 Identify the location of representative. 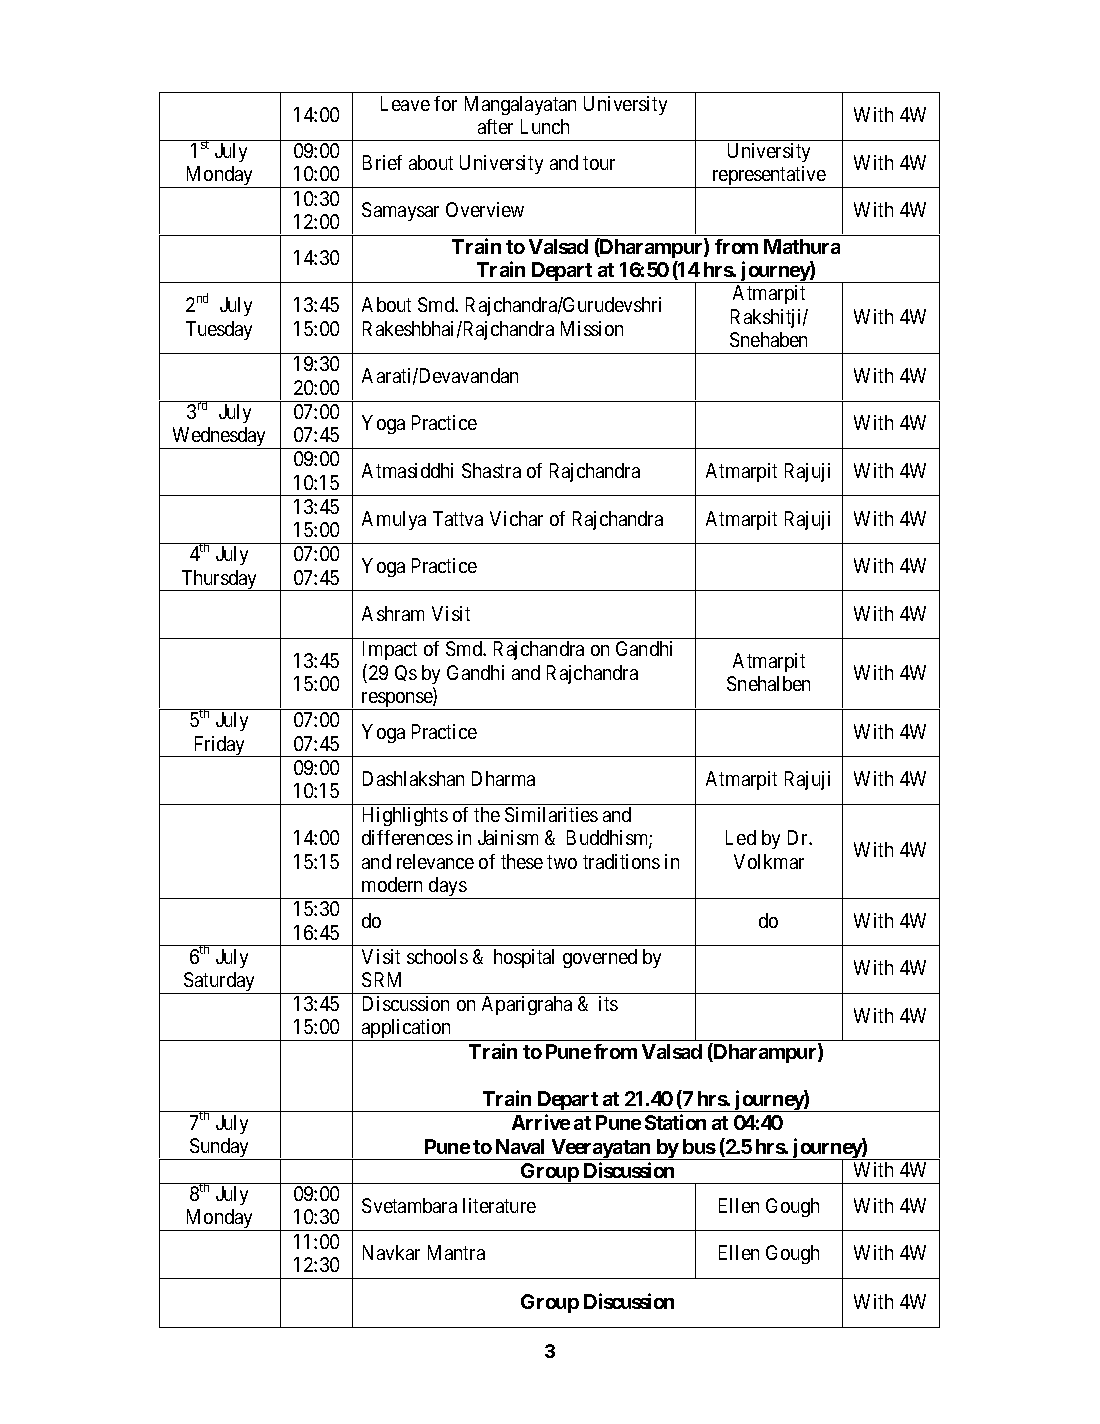
(769, 177).
